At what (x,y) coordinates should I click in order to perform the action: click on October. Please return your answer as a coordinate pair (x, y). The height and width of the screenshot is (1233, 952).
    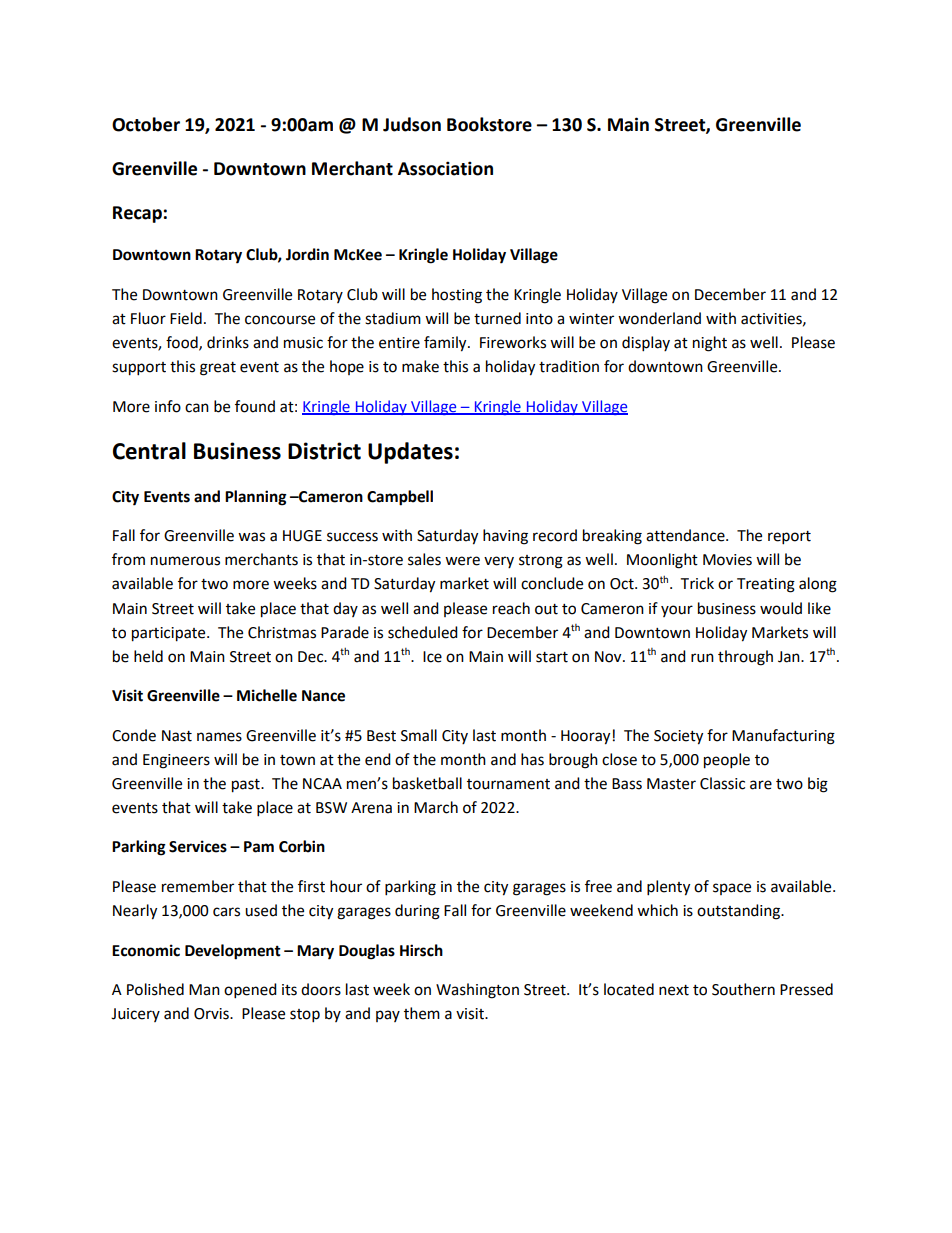
    Looking at the image, I should click on (146, 124).
